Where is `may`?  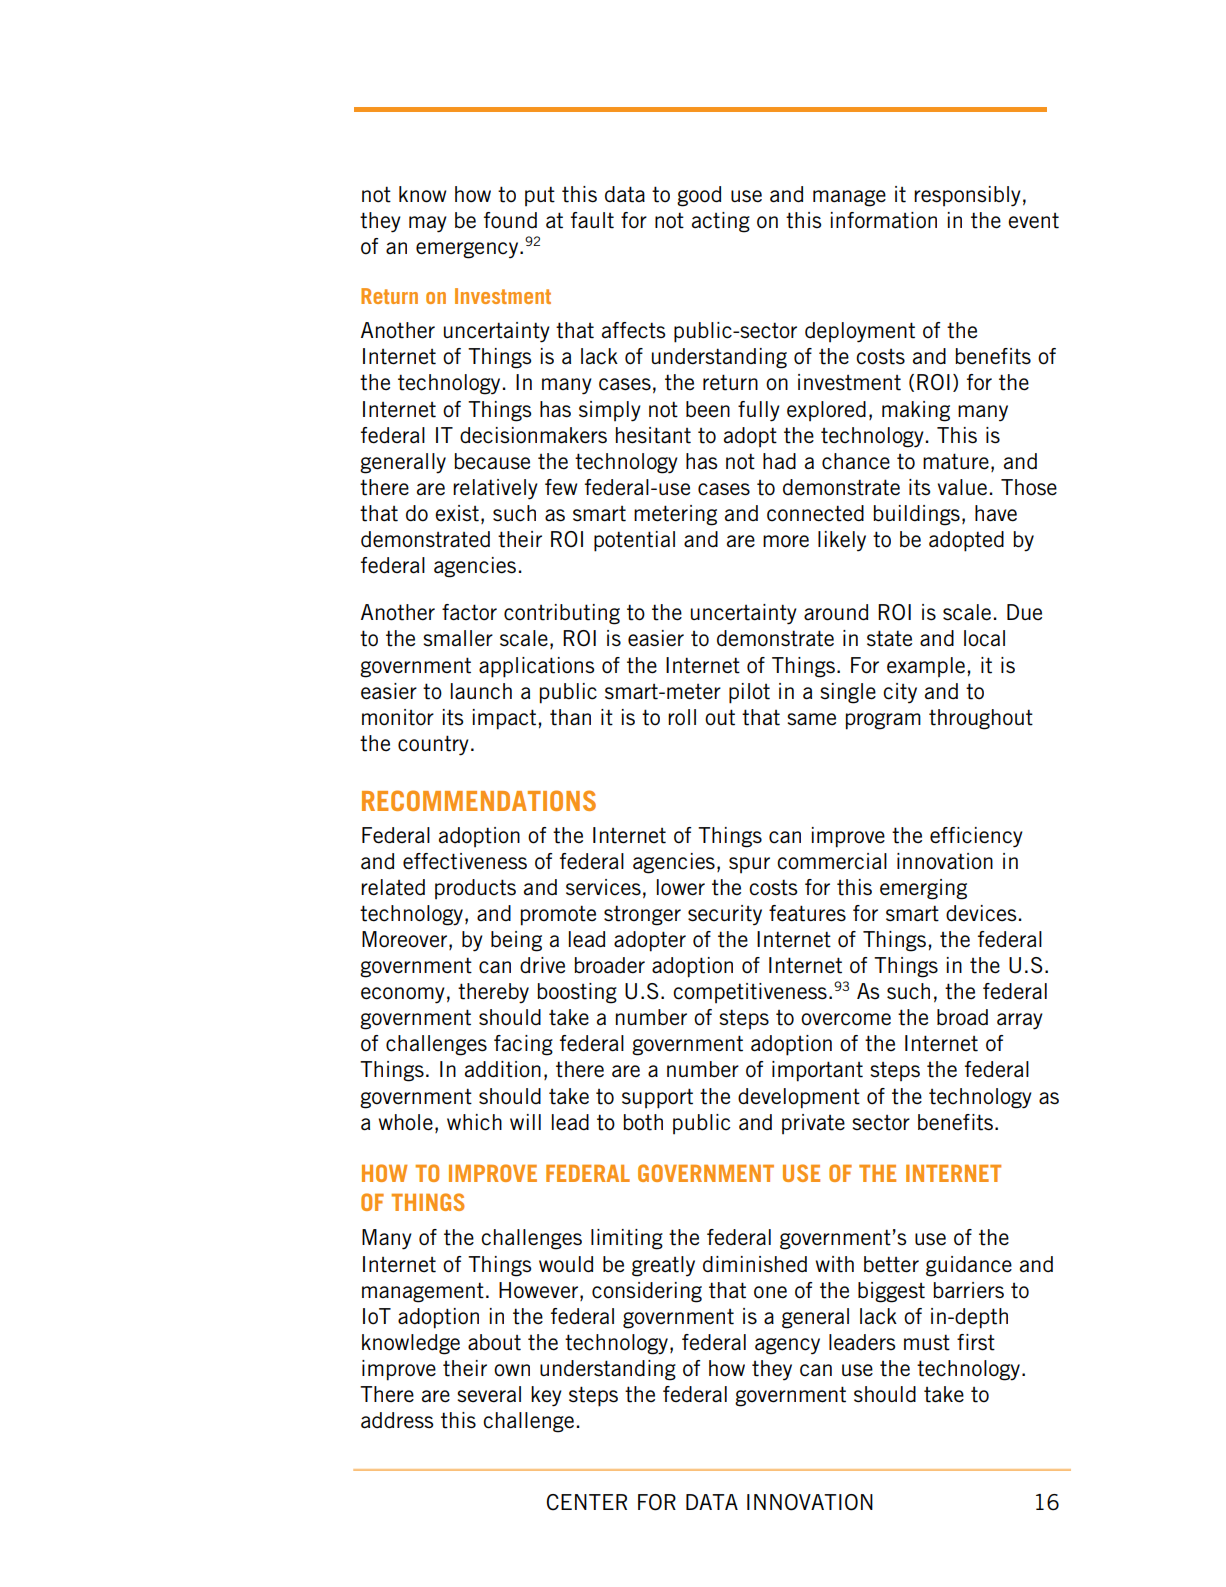 may is located at coordinates (428, 224).
